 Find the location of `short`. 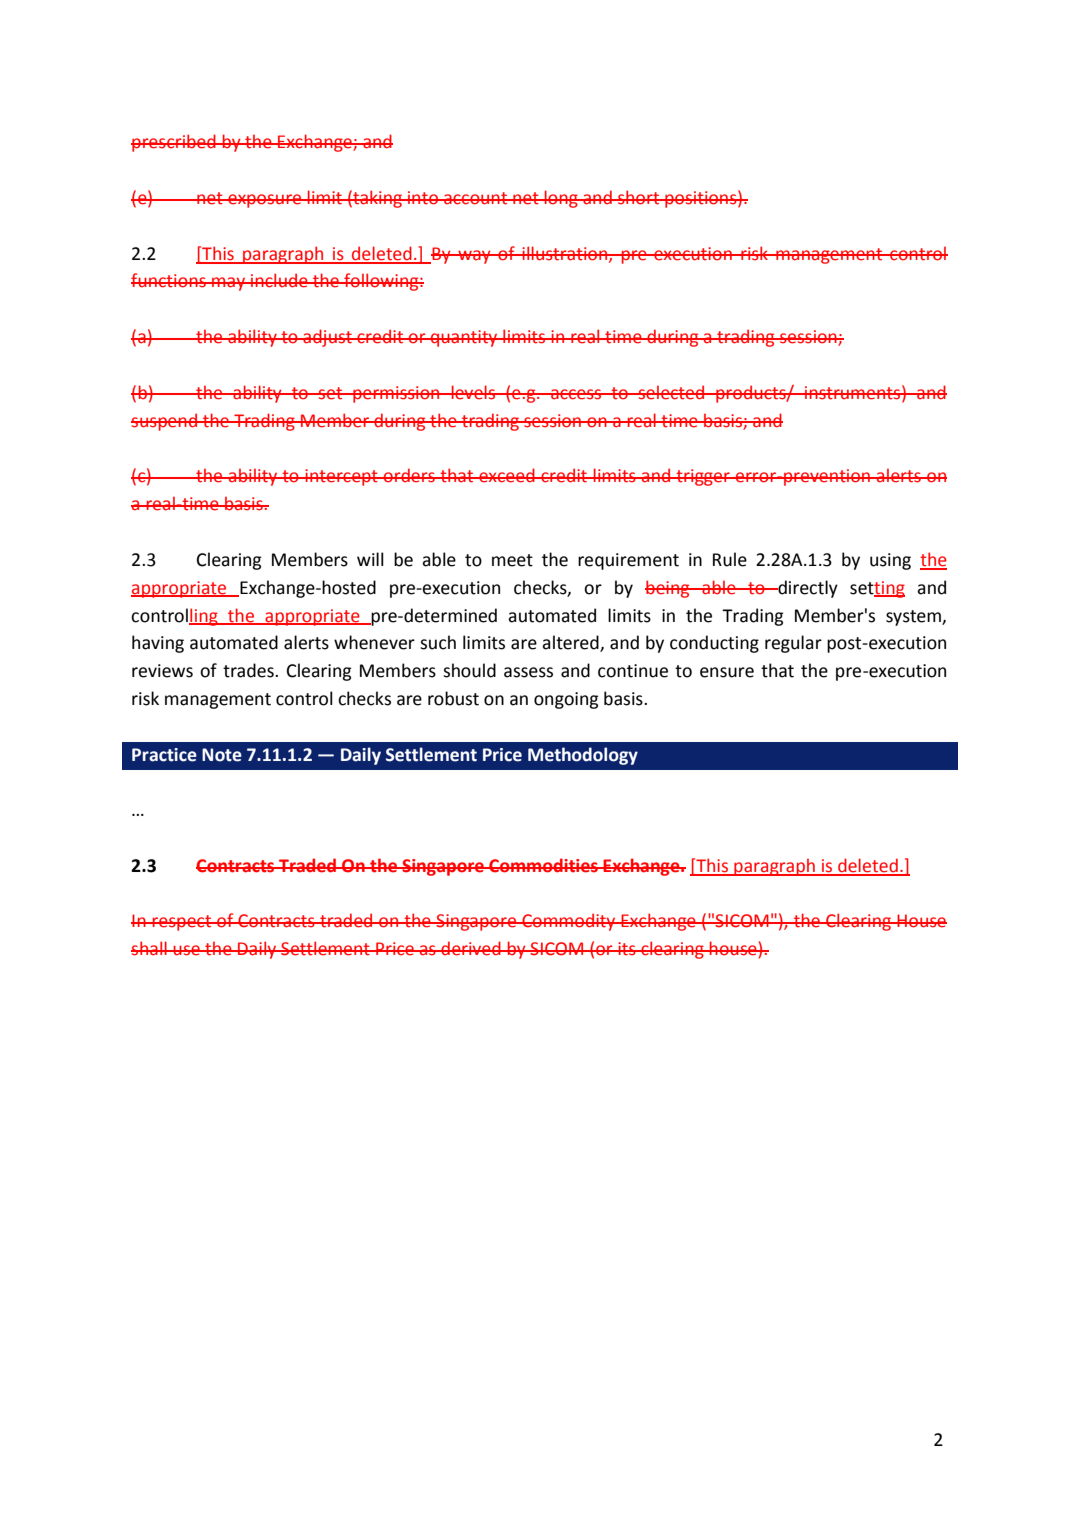

short is located at coordinates (639, 197).
